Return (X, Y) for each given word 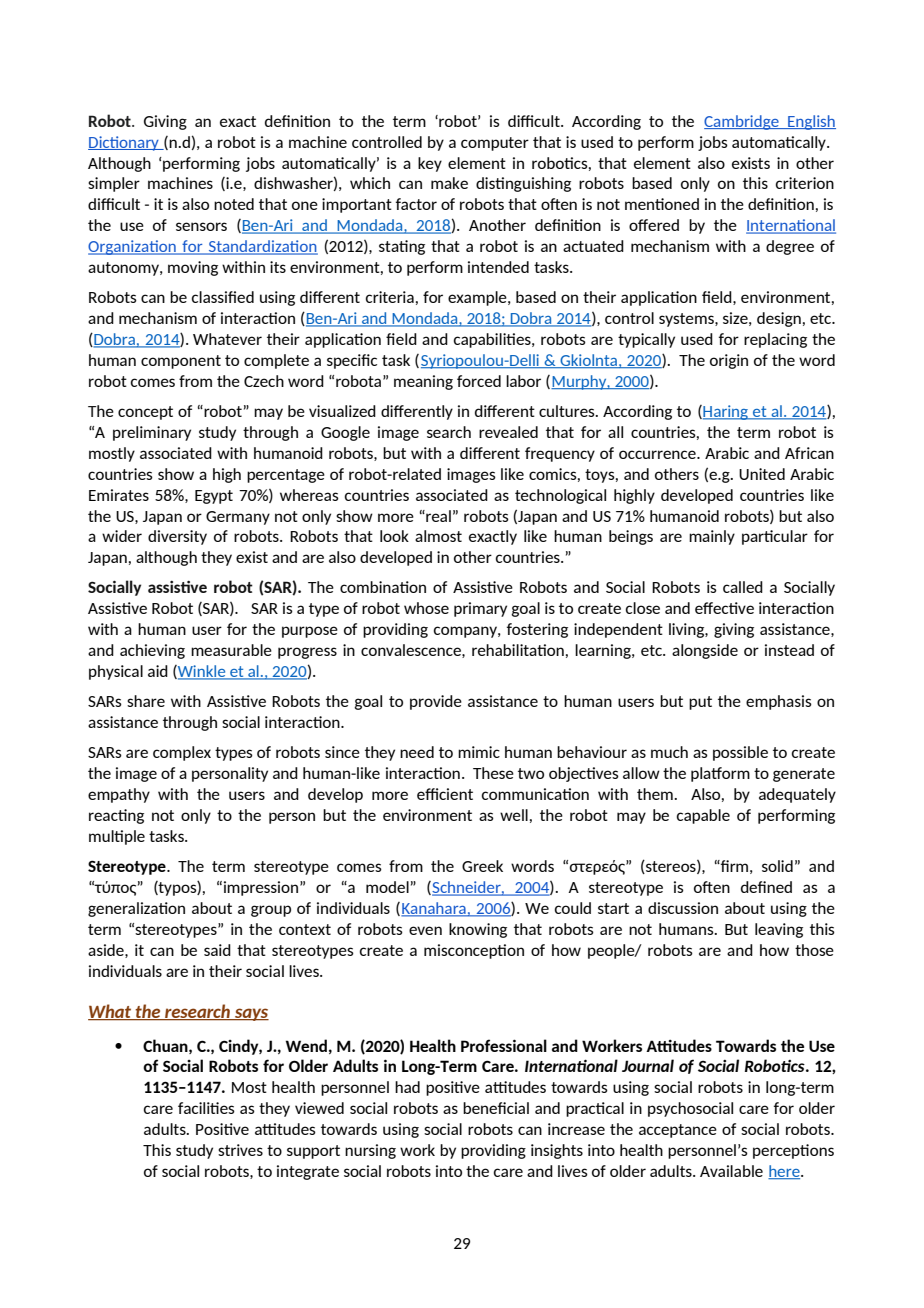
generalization (136, 909)
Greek (482, 866)
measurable (231, 650)
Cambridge (742, 122)
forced (479, 381)
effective (724, 608)
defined (766, 887)
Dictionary (124, 143)
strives (240, 1150)
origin (729, 361)
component (181, 362)
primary (480, 609)
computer (495, 144)
